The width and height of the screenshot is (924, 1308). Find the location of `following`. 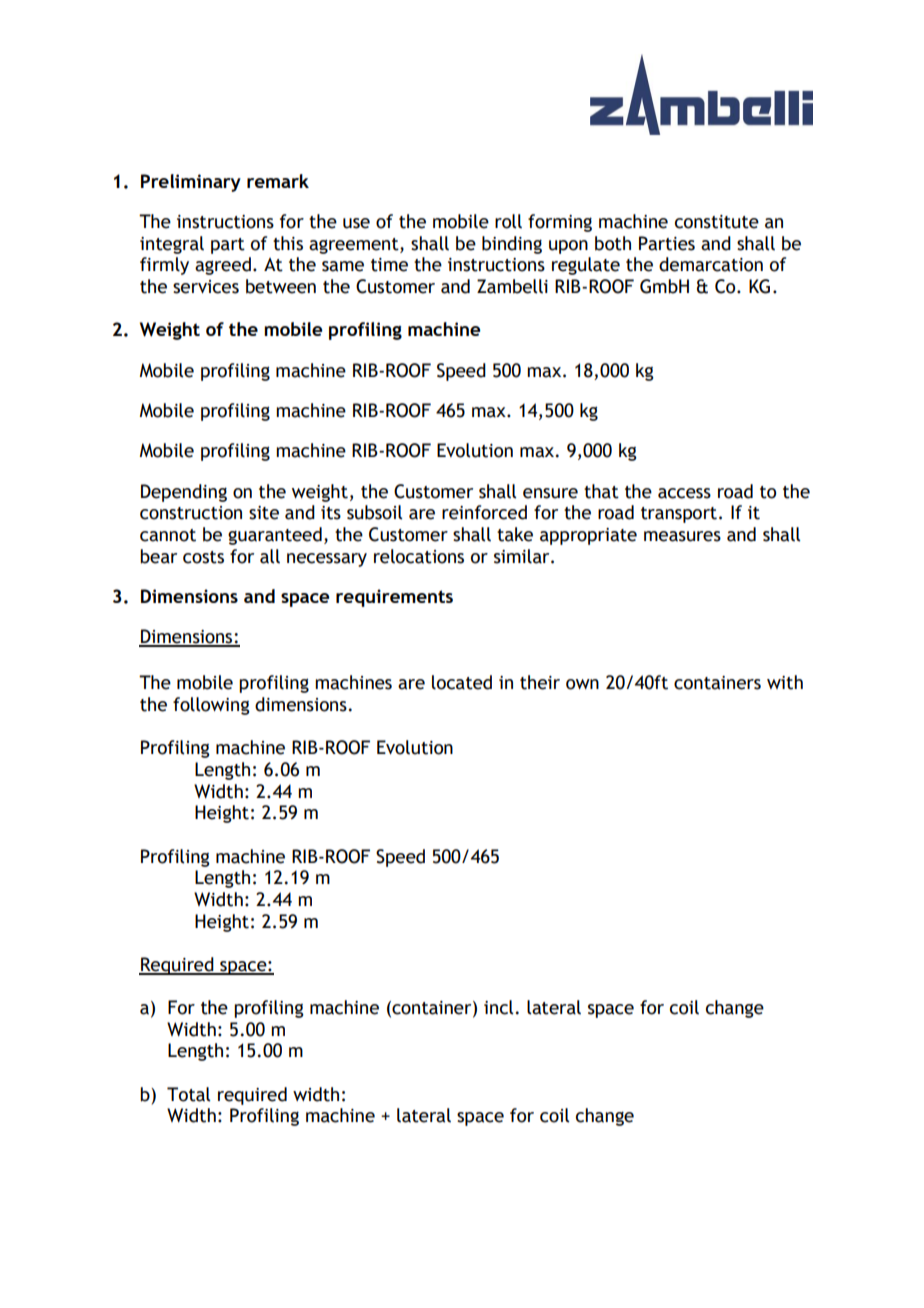

following is located at coordinates (211, 706).
